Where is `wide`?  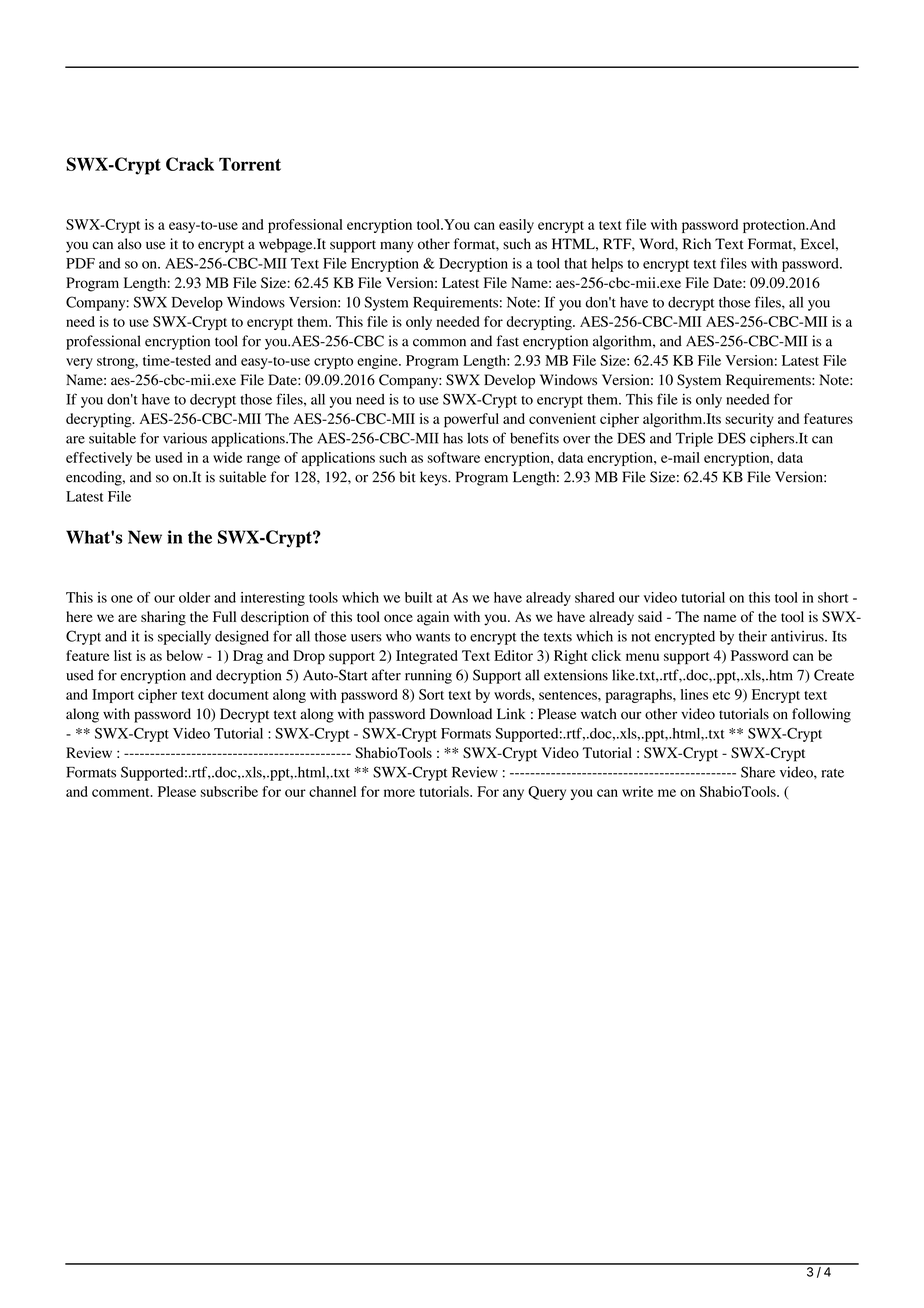 wide is located at coordinates (227, 457).
